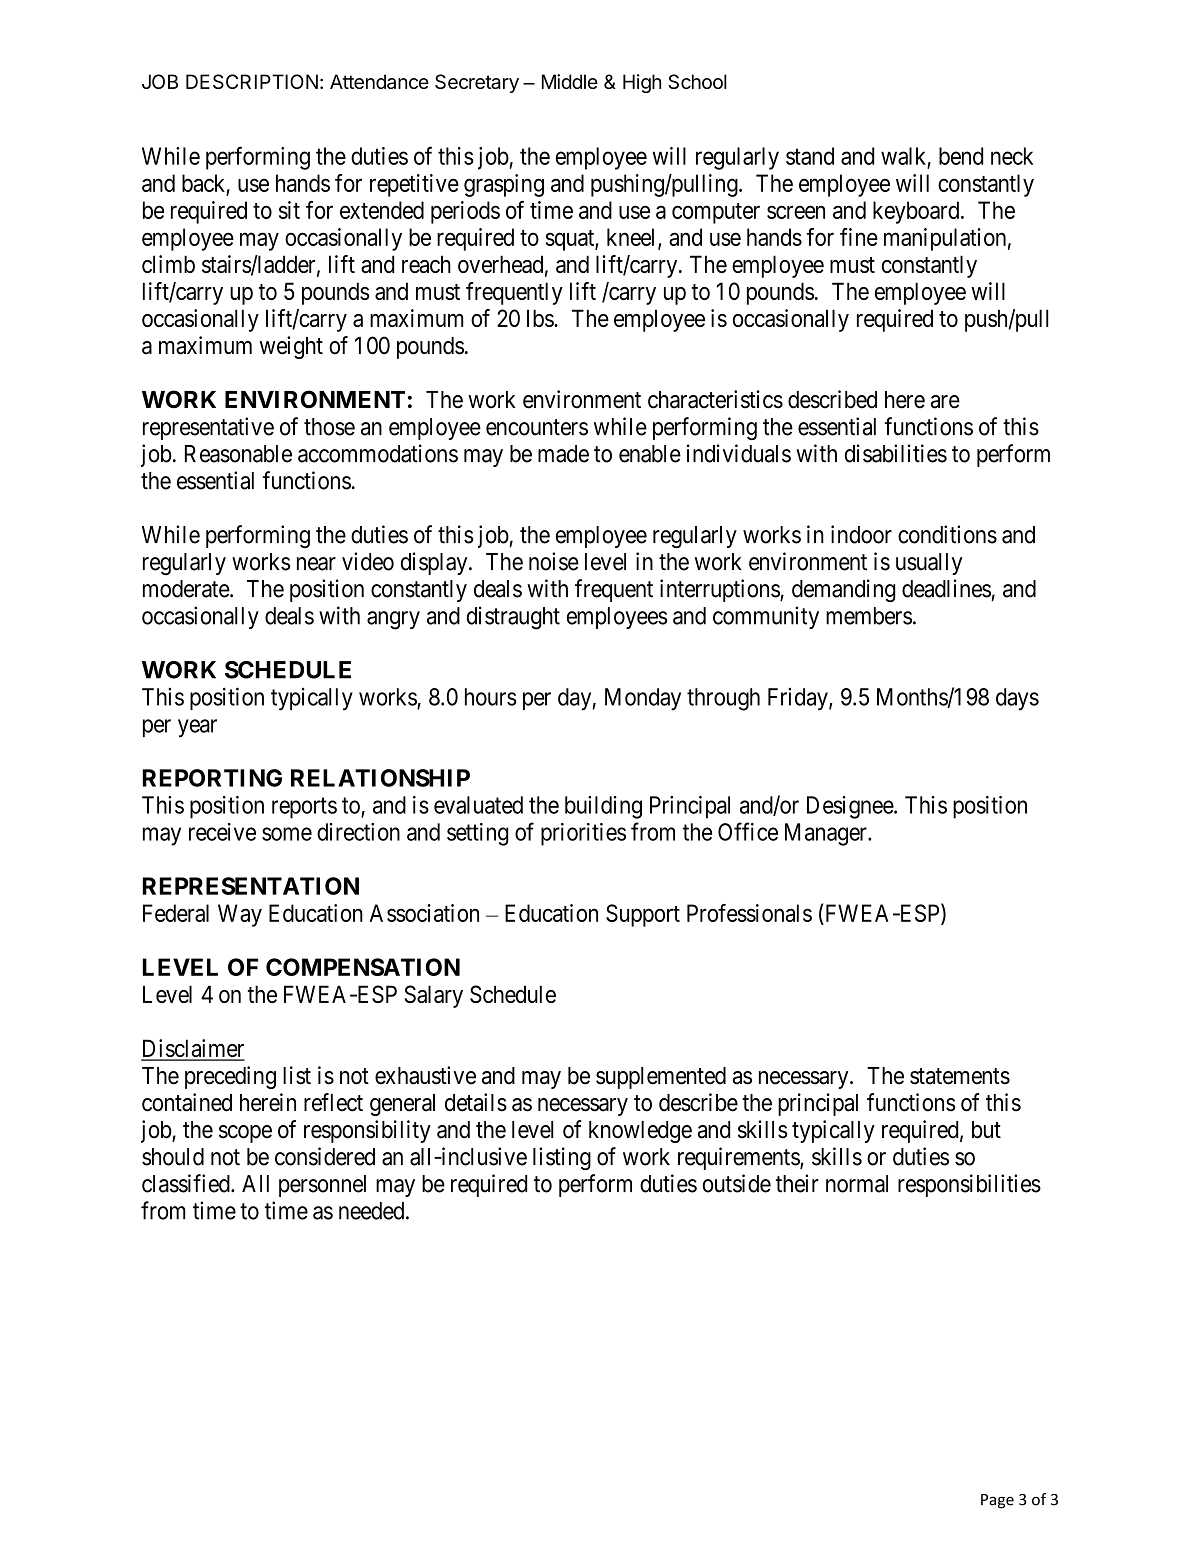 The width and height of the document is (1200, 1552). I want to click on reports, so click(304, 808).
